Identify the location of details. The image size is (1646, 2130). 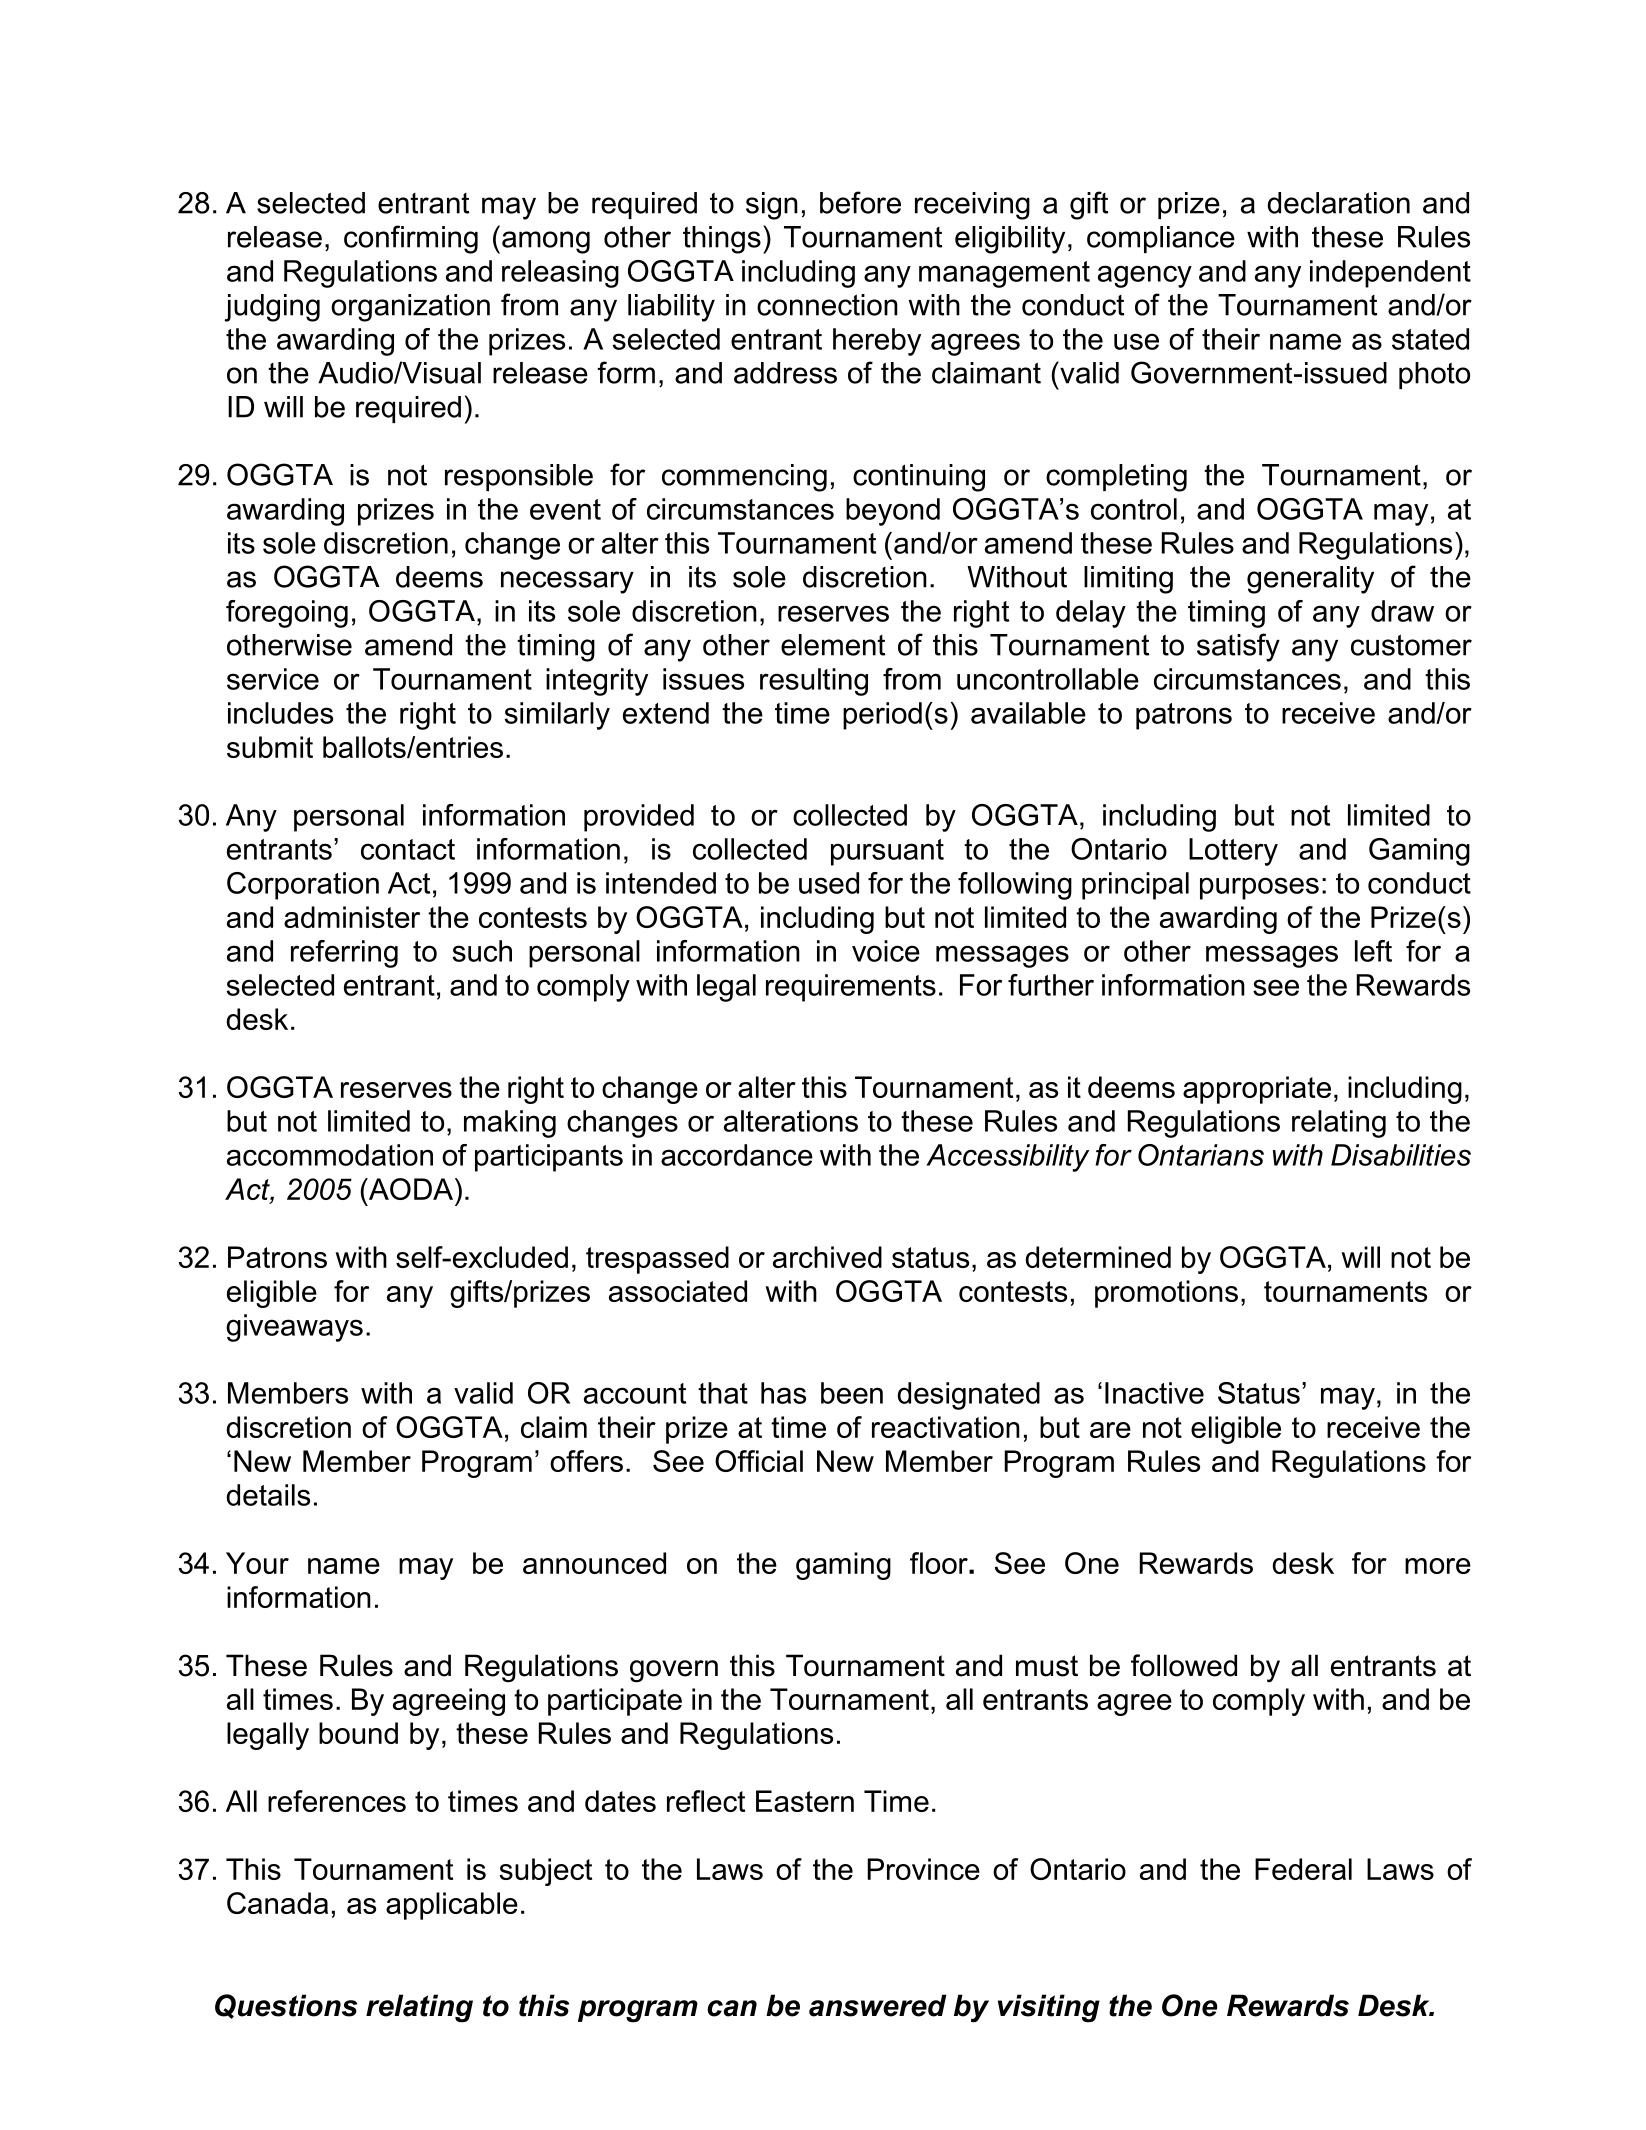
(268, 1495).
